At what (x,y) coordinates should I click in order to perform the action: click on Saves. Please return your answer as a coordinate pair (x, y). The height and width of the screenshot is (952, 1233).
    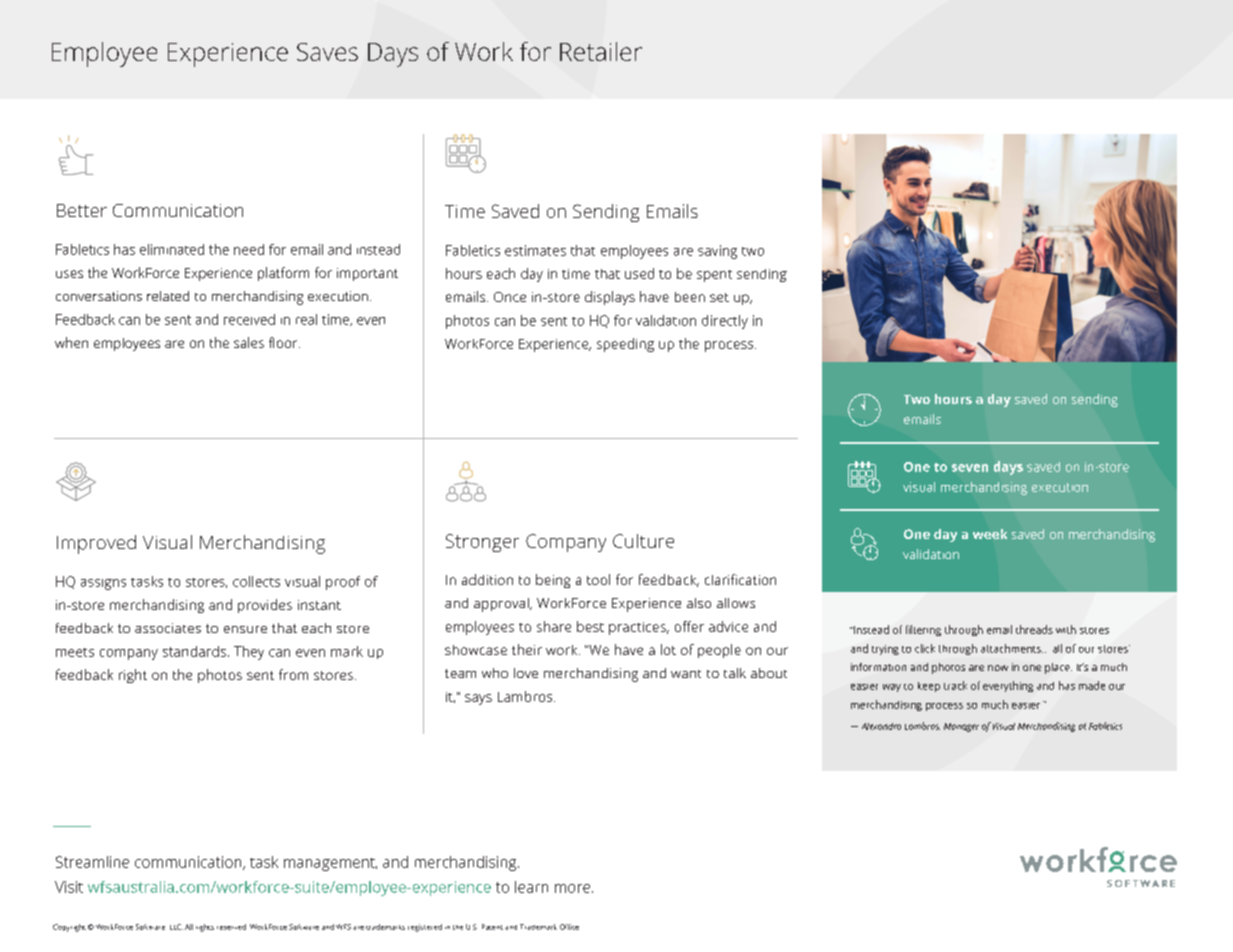
    Looking at the image, I should click on (327, 52).
